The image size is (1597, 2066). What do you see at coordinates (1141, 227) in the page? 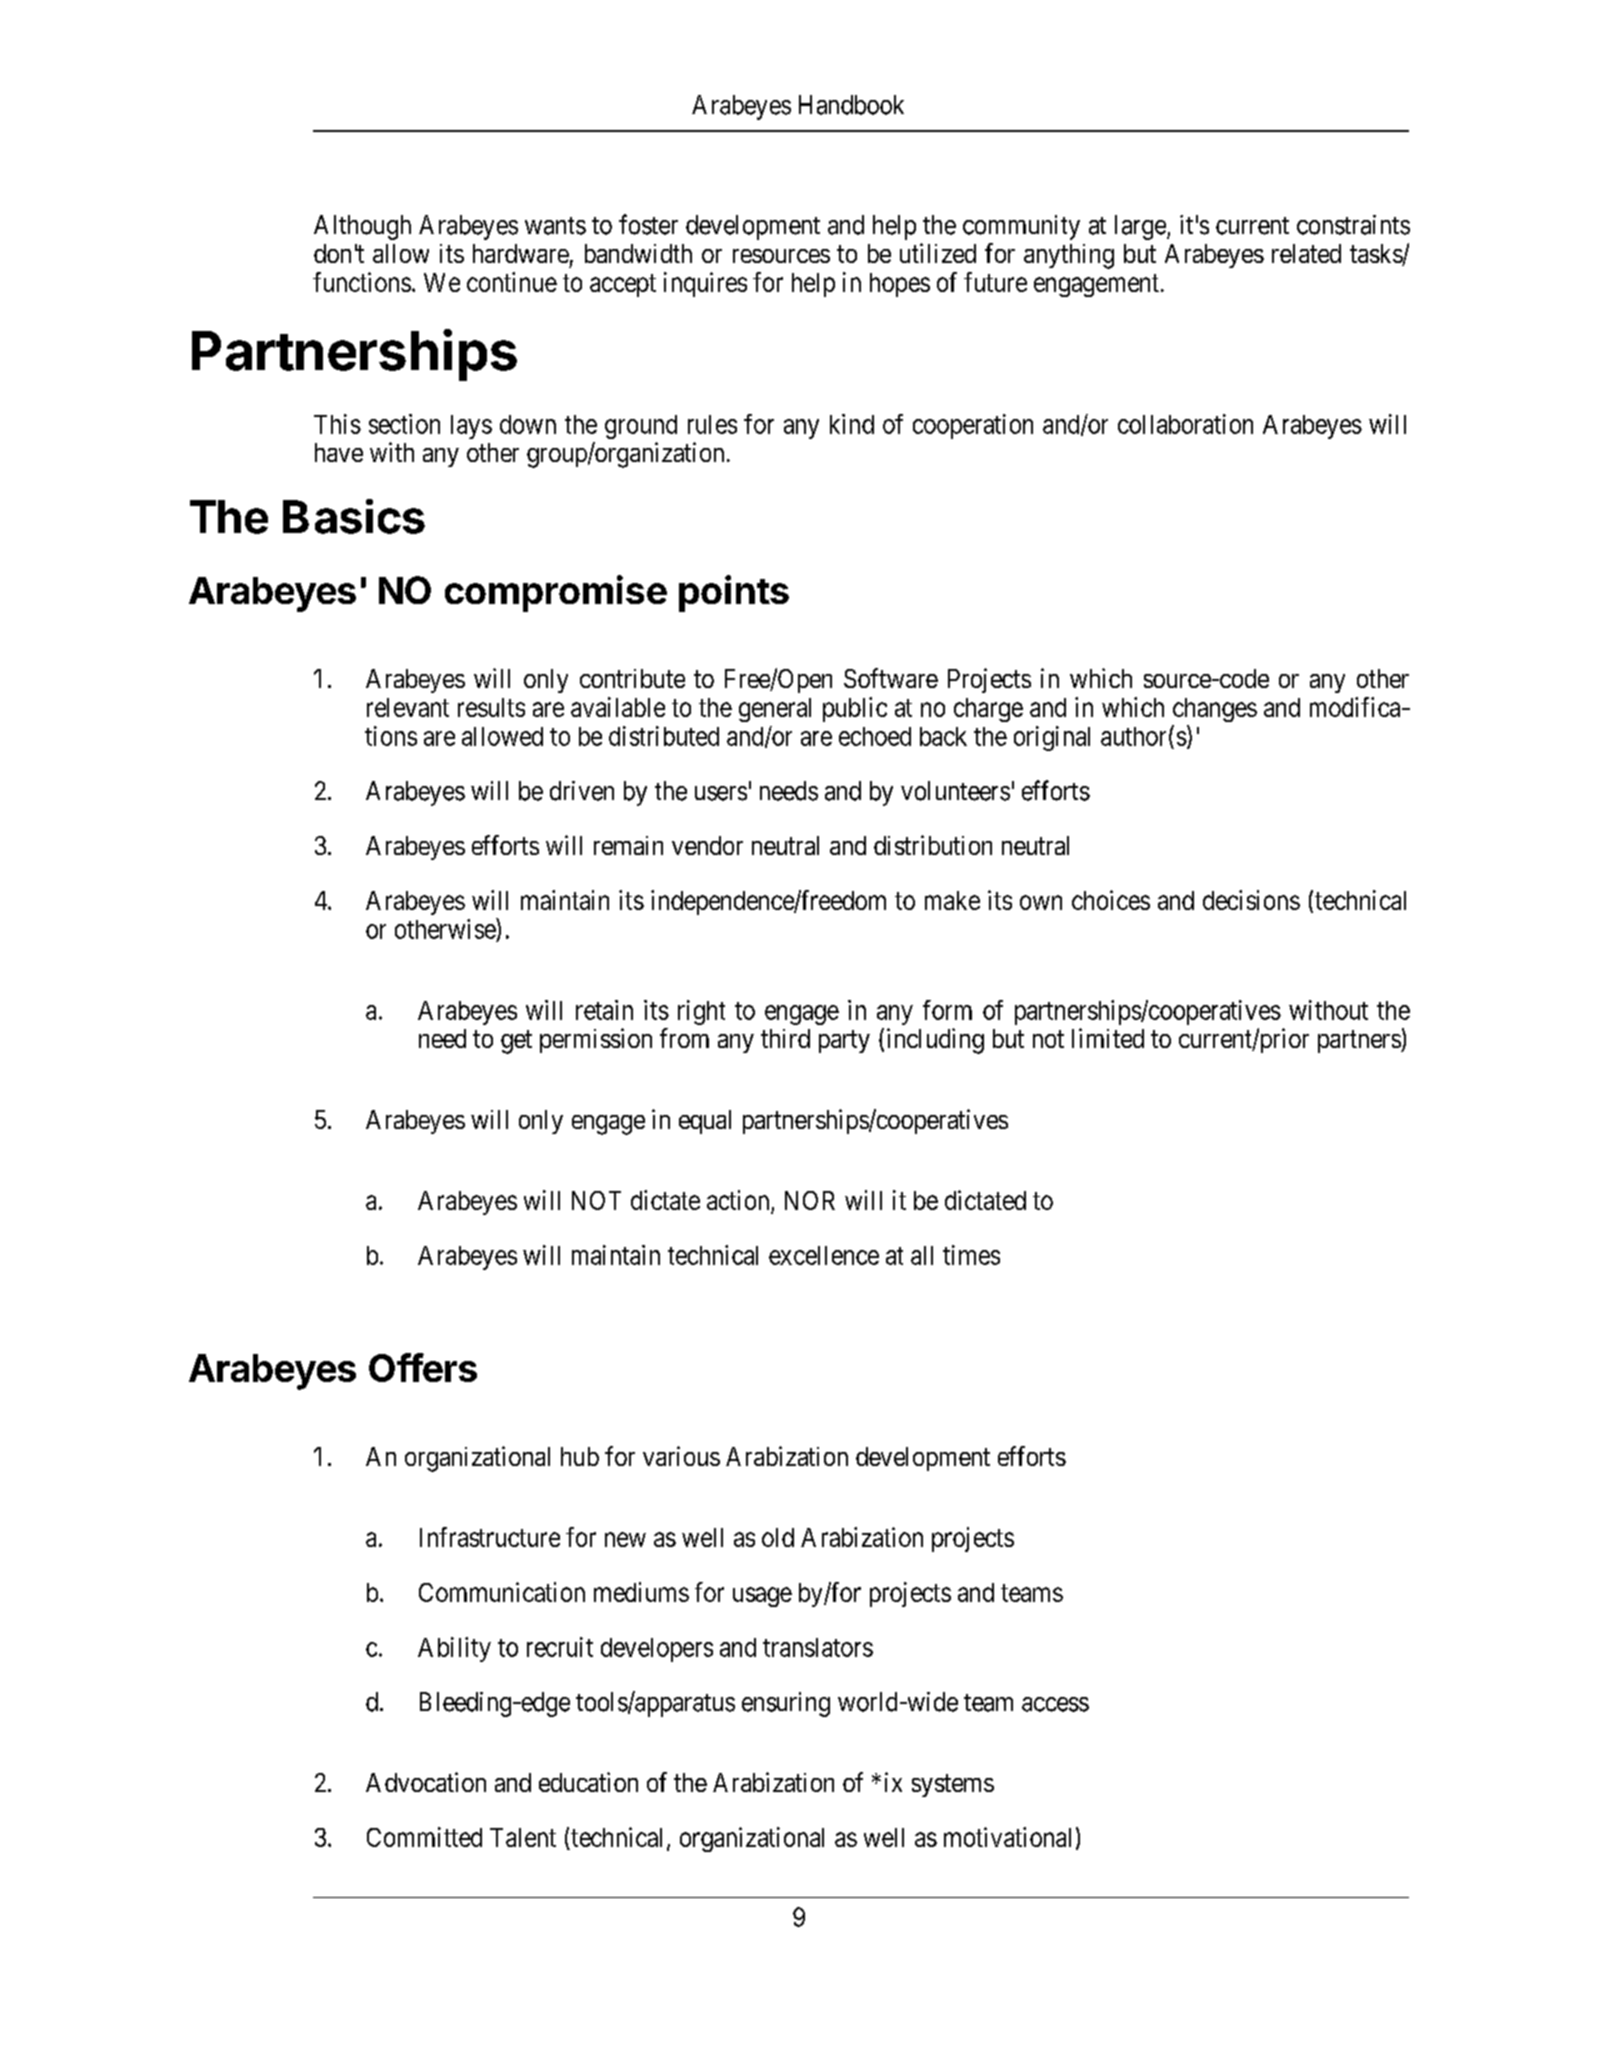
I see `large` at bounding box center [1141, 227].
